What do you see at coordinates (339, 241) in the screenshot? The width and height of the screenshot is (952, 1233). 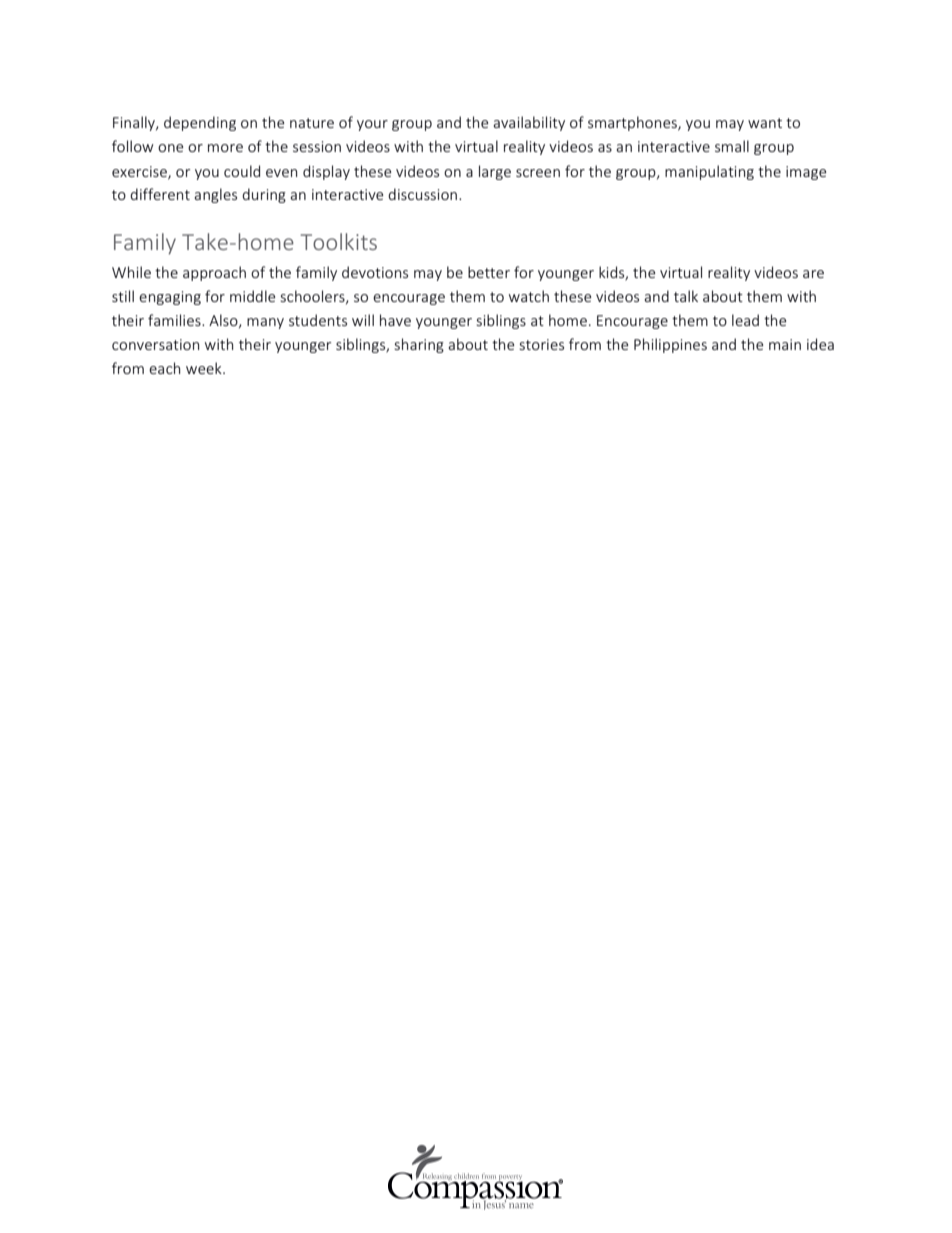 I see `Toolkits` at bounding box center [339, 241].
